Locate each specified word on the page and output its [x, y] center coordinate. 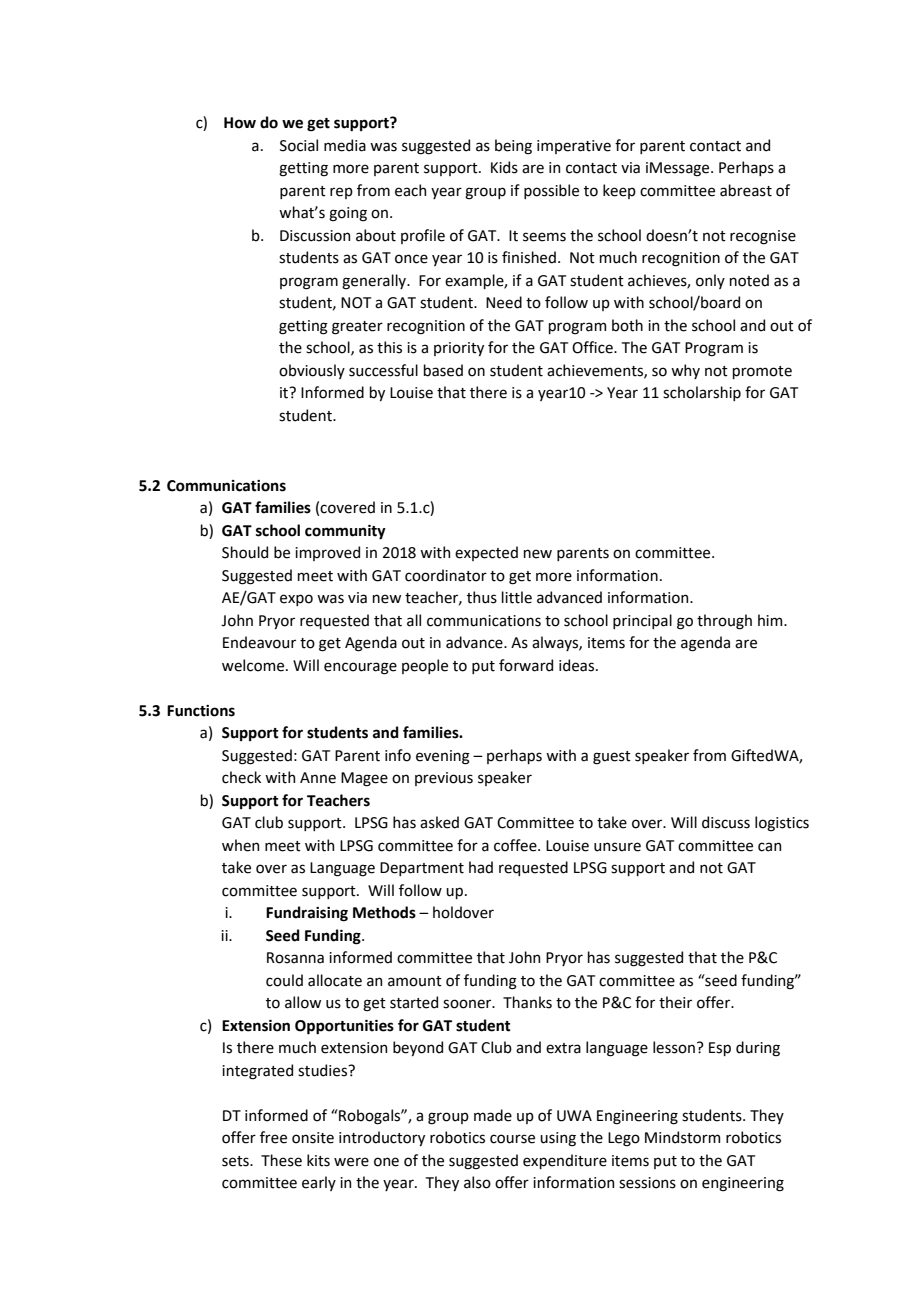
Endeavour [259, 642]
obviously [312, 371]
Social [299, 145]
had [481, 867]
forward [526, 665]
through [724, 622]
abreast [746, 190]
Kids [504, 167]
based [443, 370]
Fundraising [307, 914]
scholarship [702, 393]
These [281, 1160]
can [769, 847]
